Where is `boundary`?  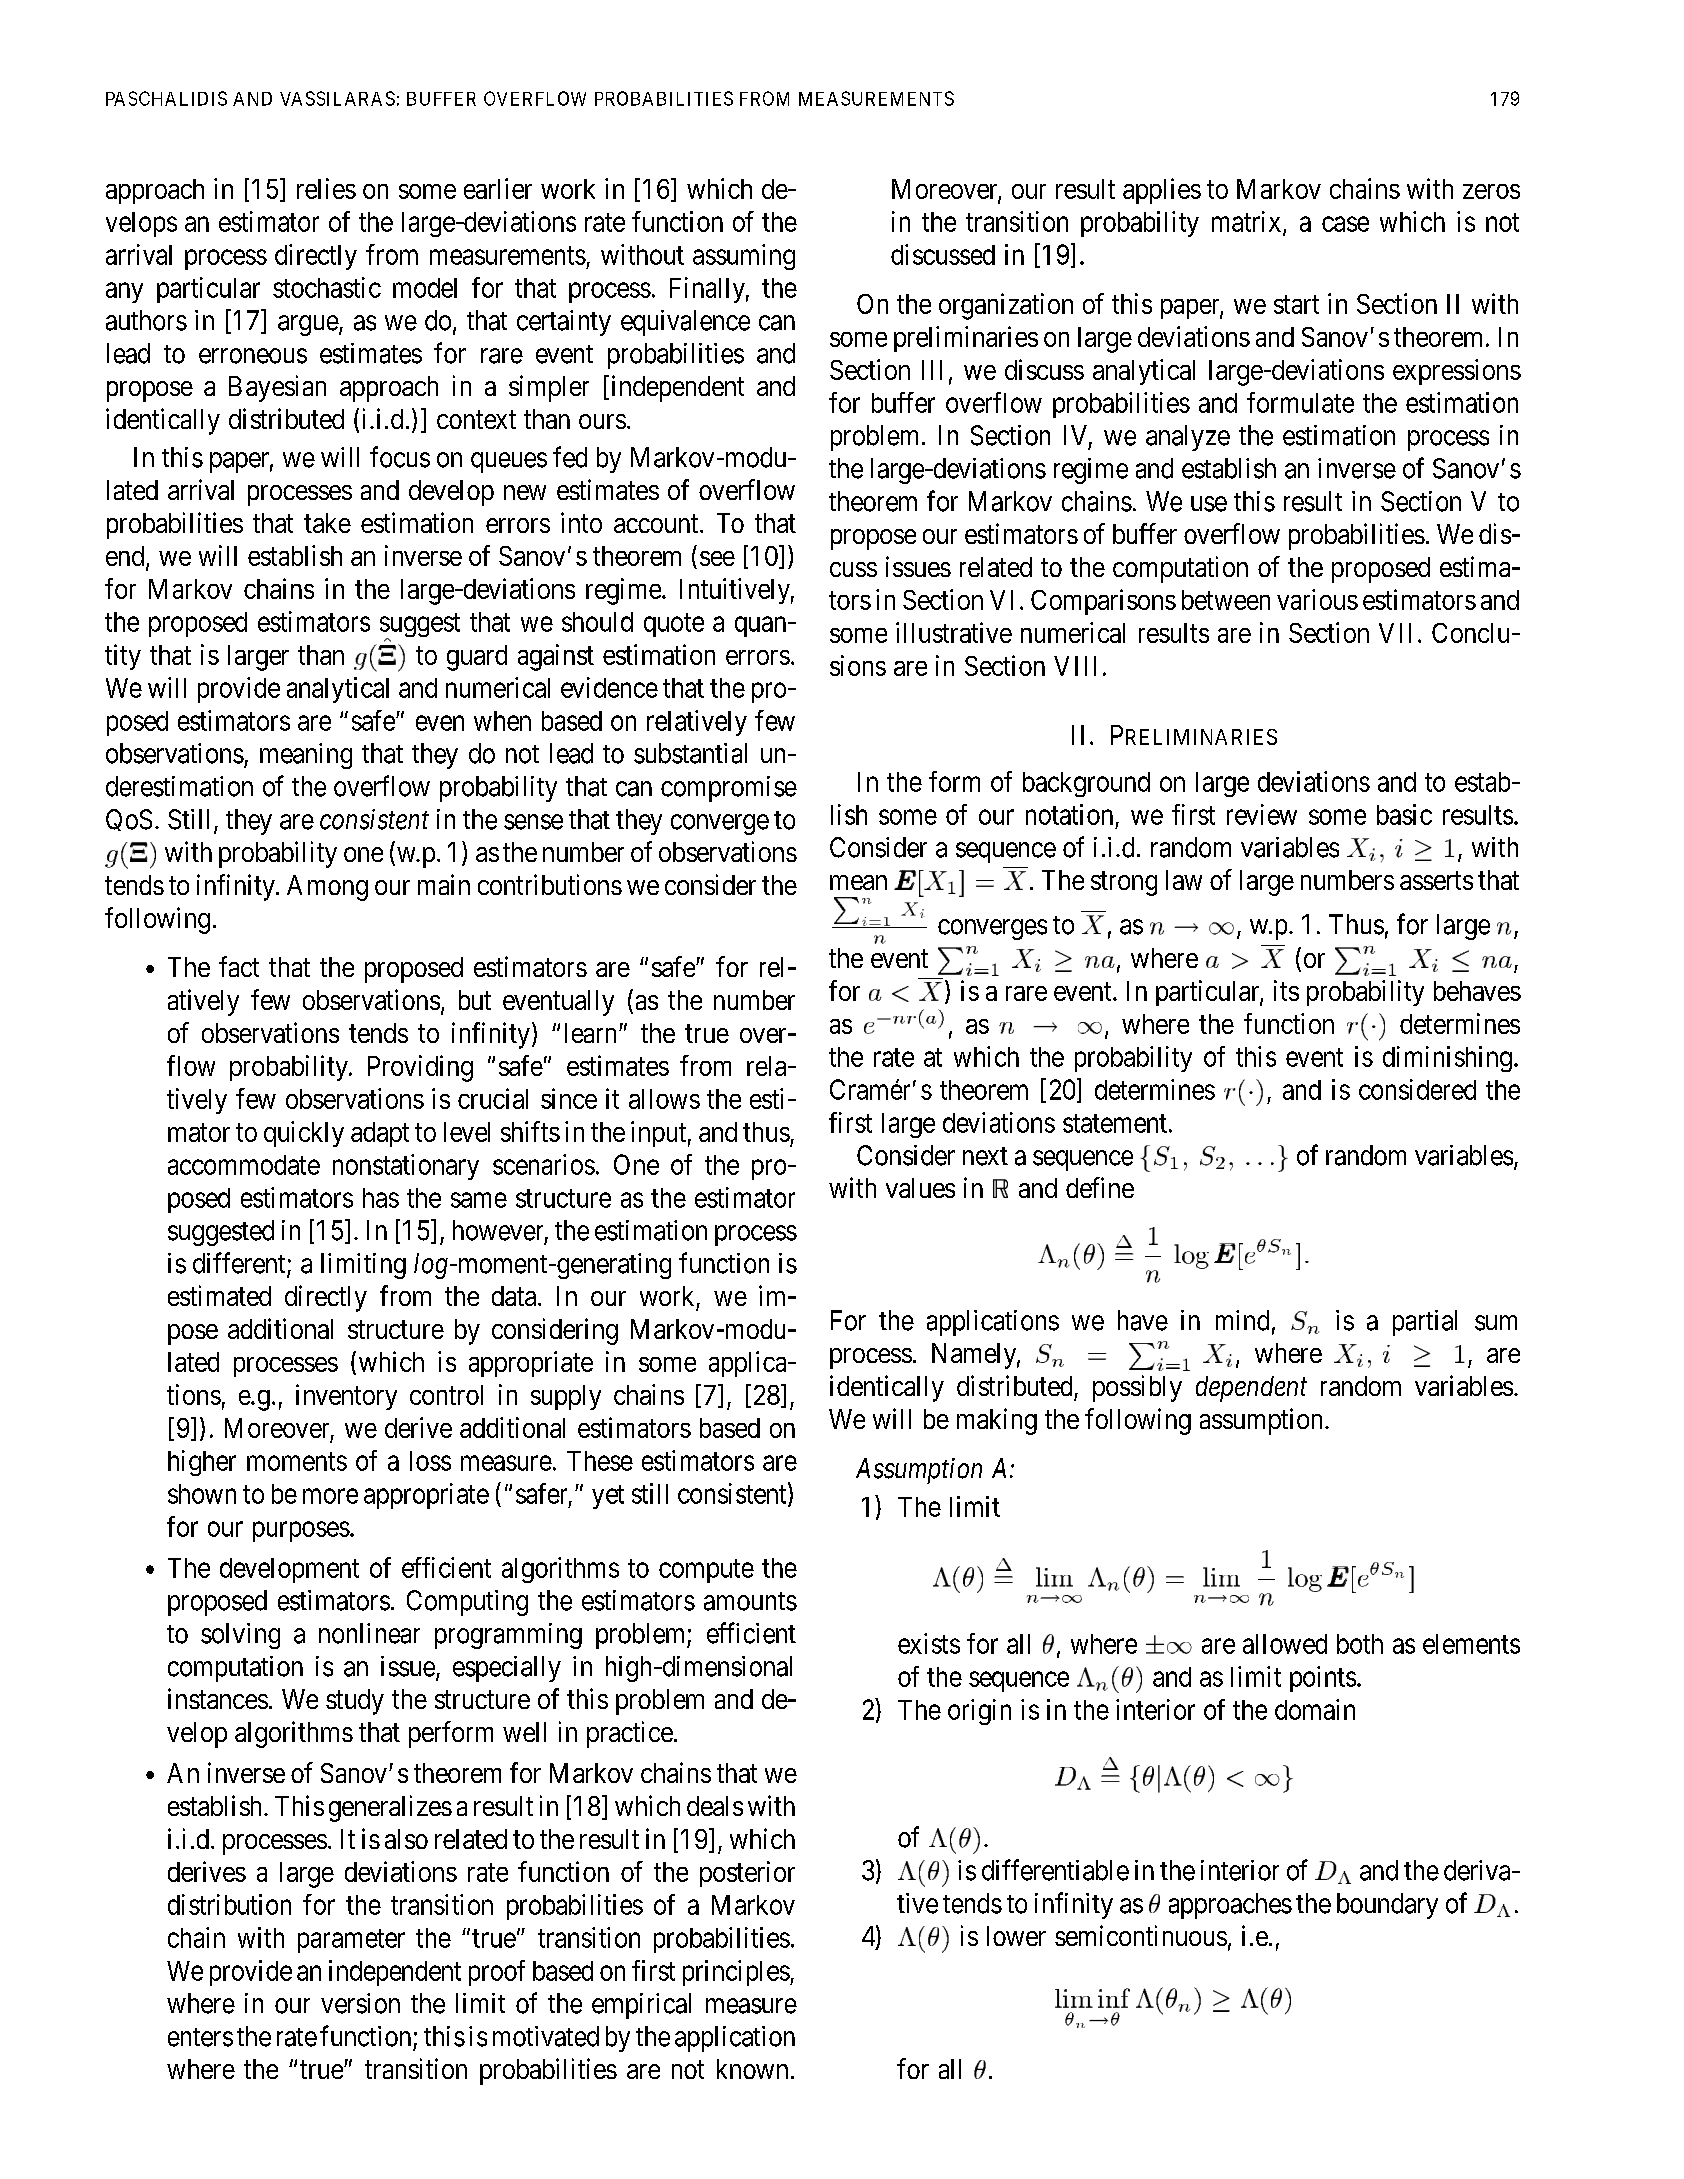
boundary is located at coordinates (1387, 1906).
